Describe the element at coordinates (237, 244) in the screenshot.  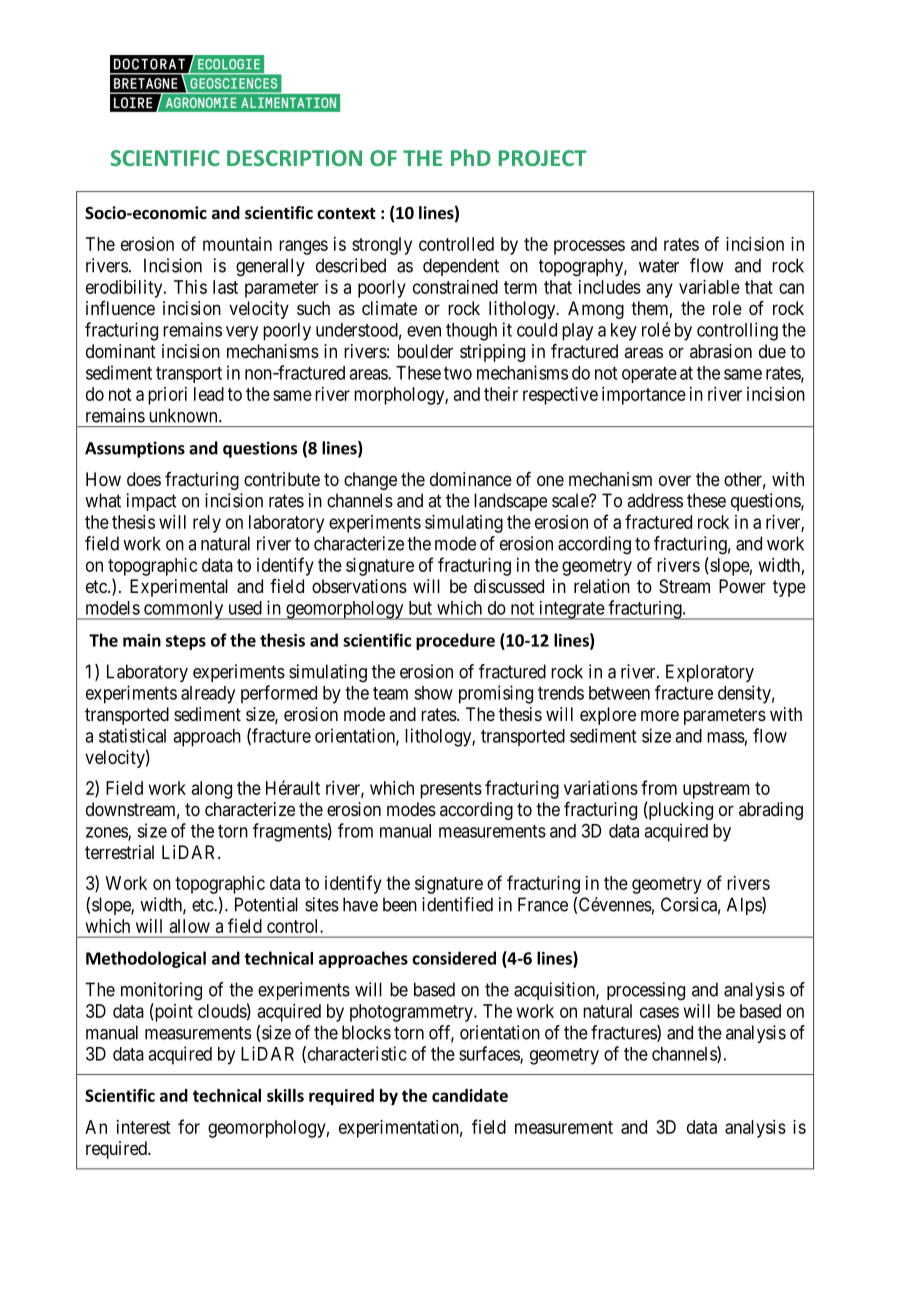
I see `mountain` at that location.
